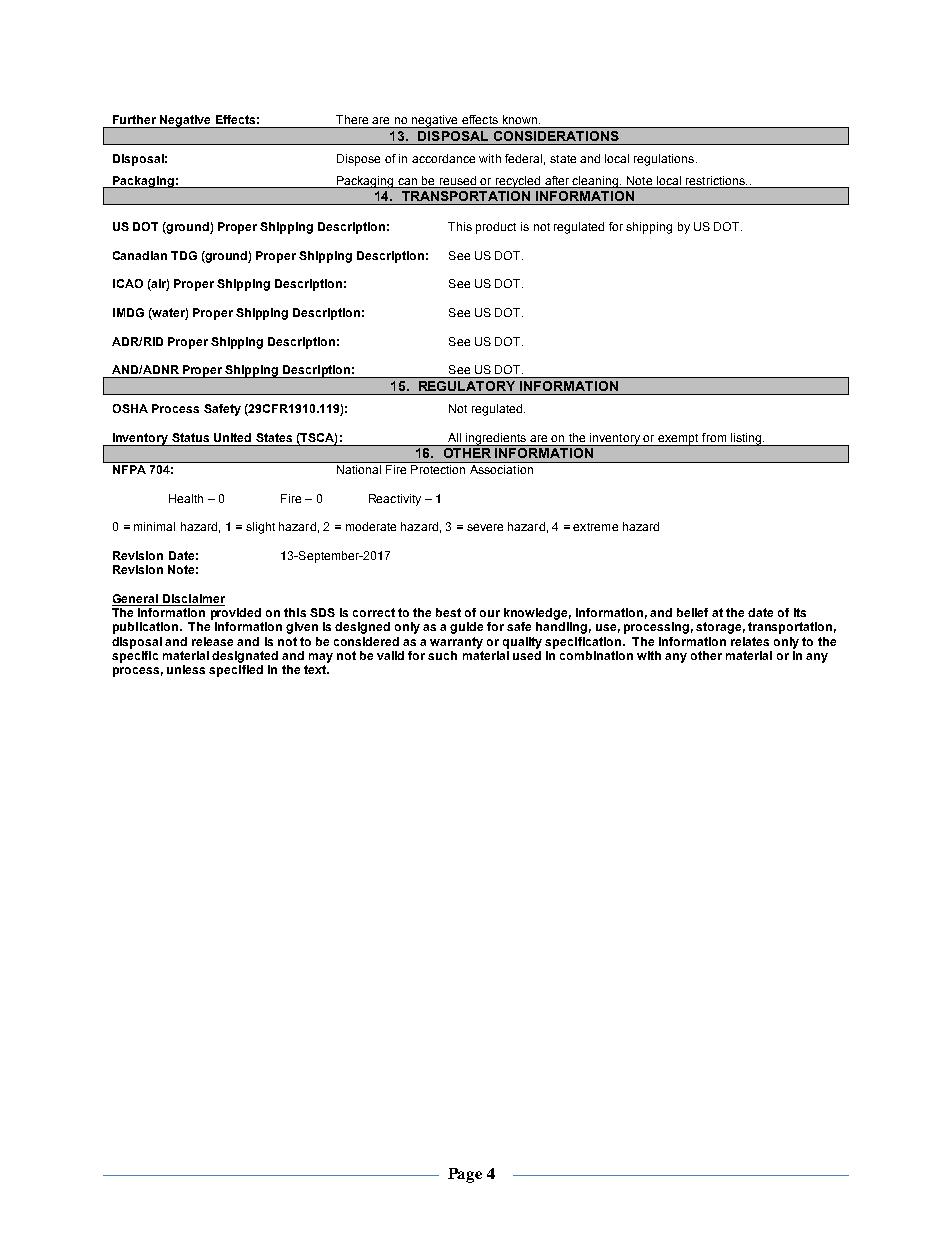  What do you see at coordinates (260, 528) in the screenshot?
I see `slight` at bounding box center [260, 528].
